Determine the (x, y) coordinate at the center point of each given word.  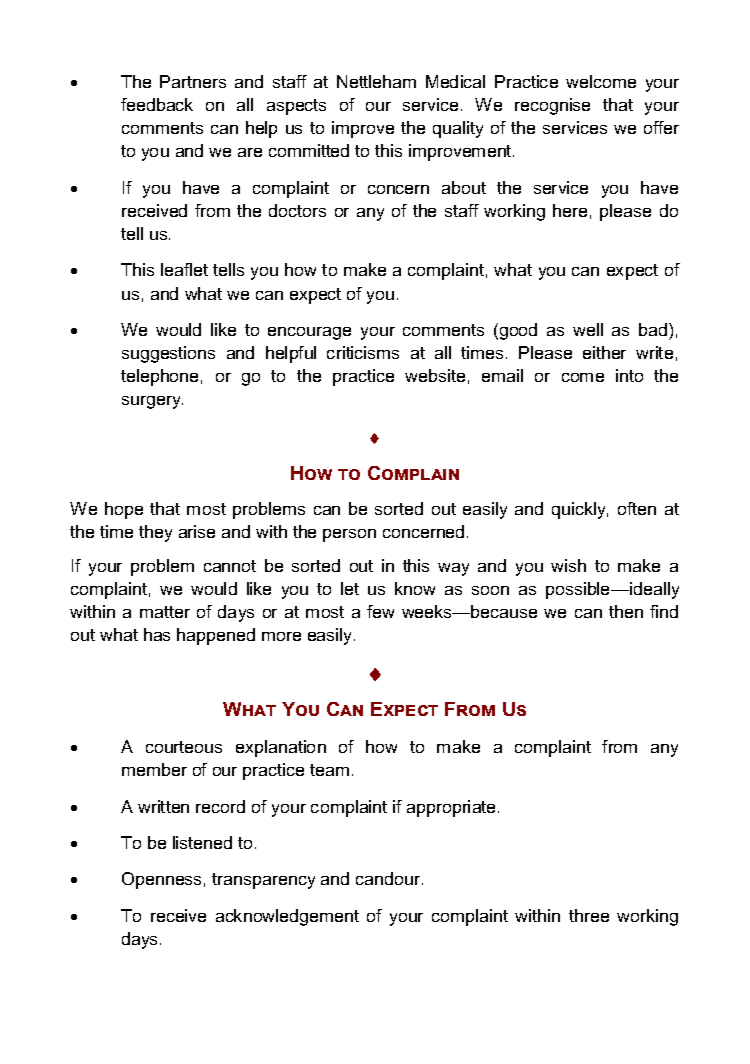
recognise (552, 106)
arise (197, 531)
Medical (455, 81)
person (349, 535)
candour (389, 878)
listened (202, 842)
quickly (580, 510)
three (589, 915)
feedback (157, 104)
